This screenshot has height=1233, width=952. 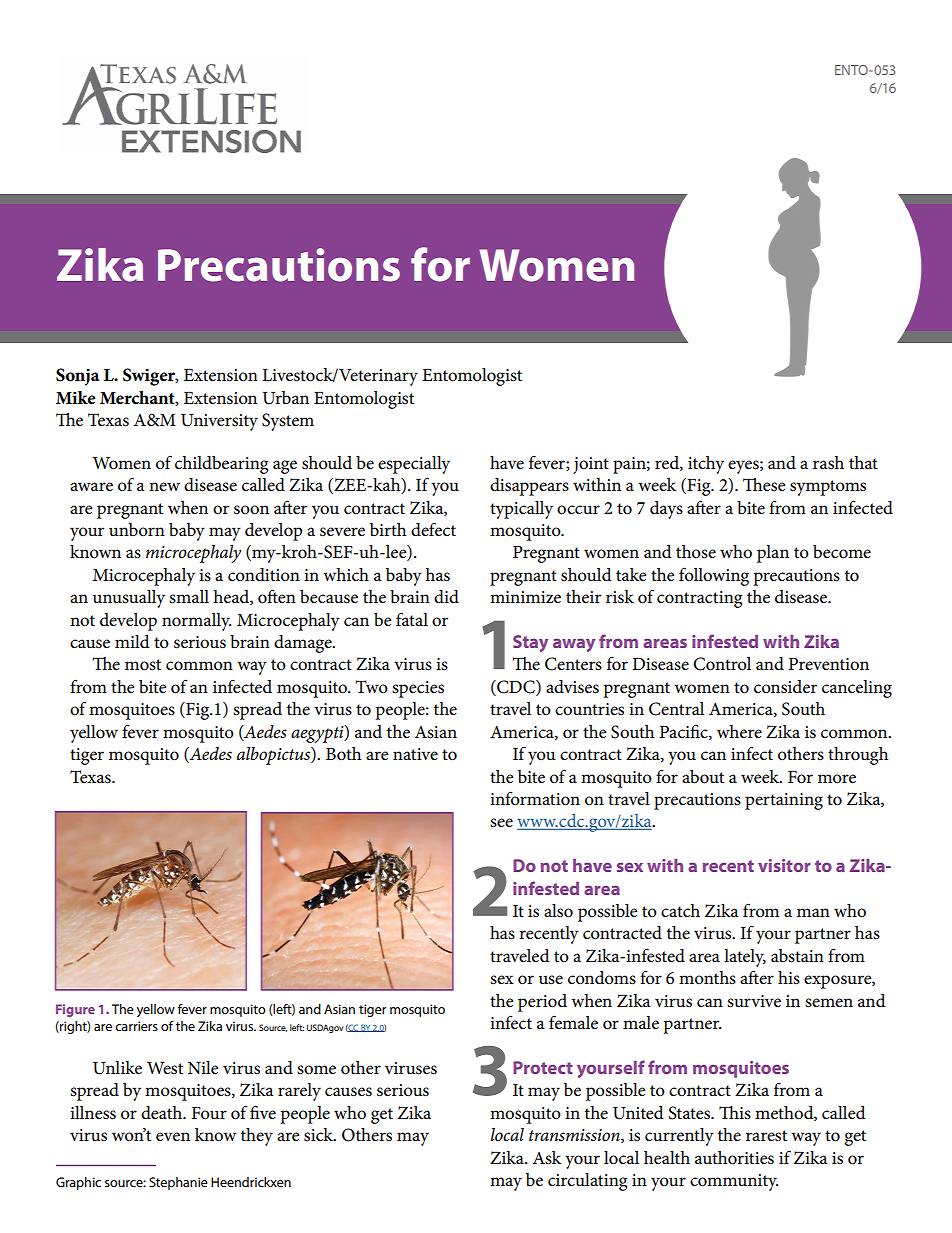 I want to click on native, so click(x=415, y=754).
